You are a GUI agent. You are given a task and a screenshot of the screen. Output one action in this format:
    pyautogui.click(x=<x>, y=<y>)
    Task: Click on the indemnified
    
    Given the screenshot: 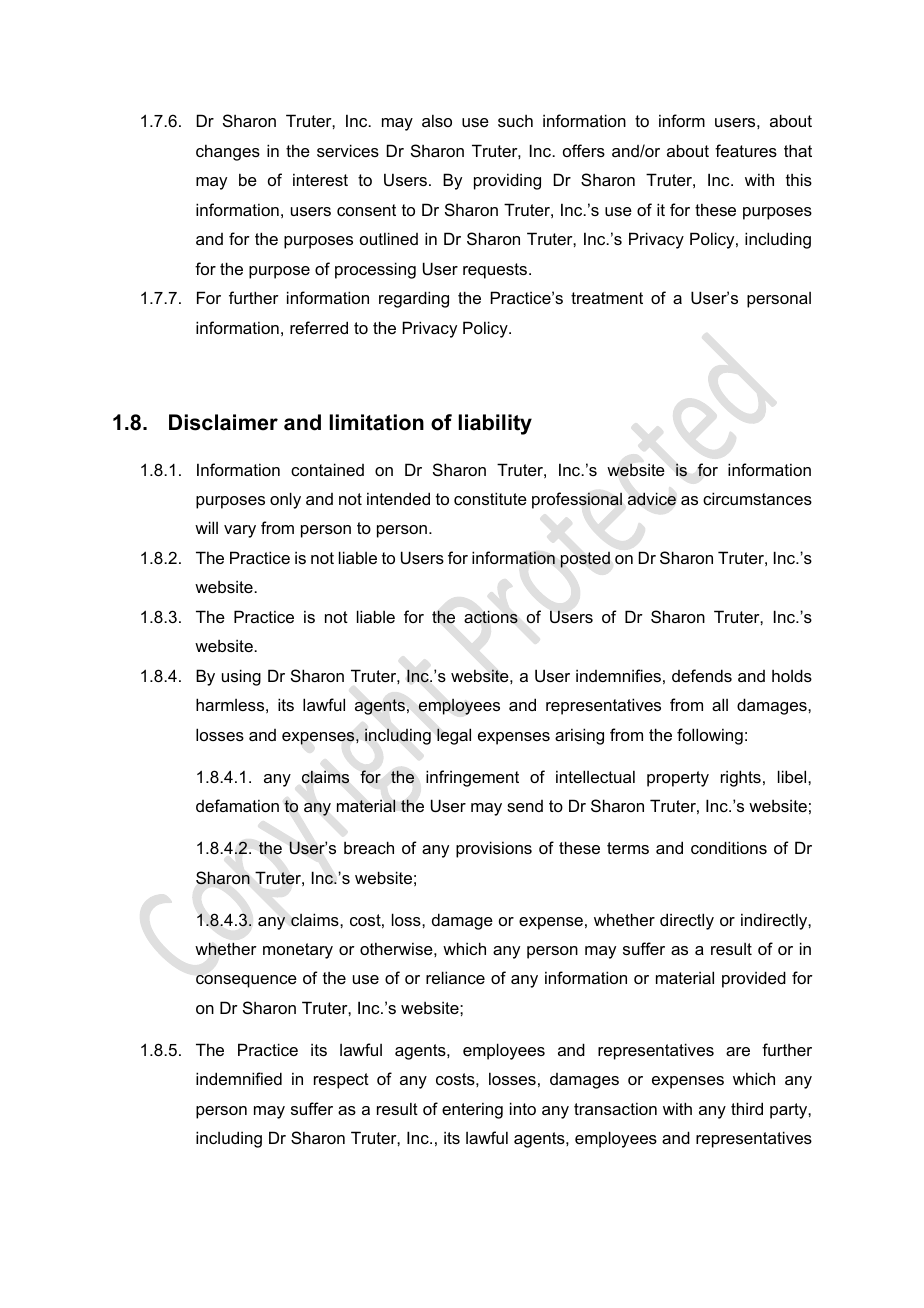 What is the action you would take?
    pyautogui.click(x=239, y=1078)
